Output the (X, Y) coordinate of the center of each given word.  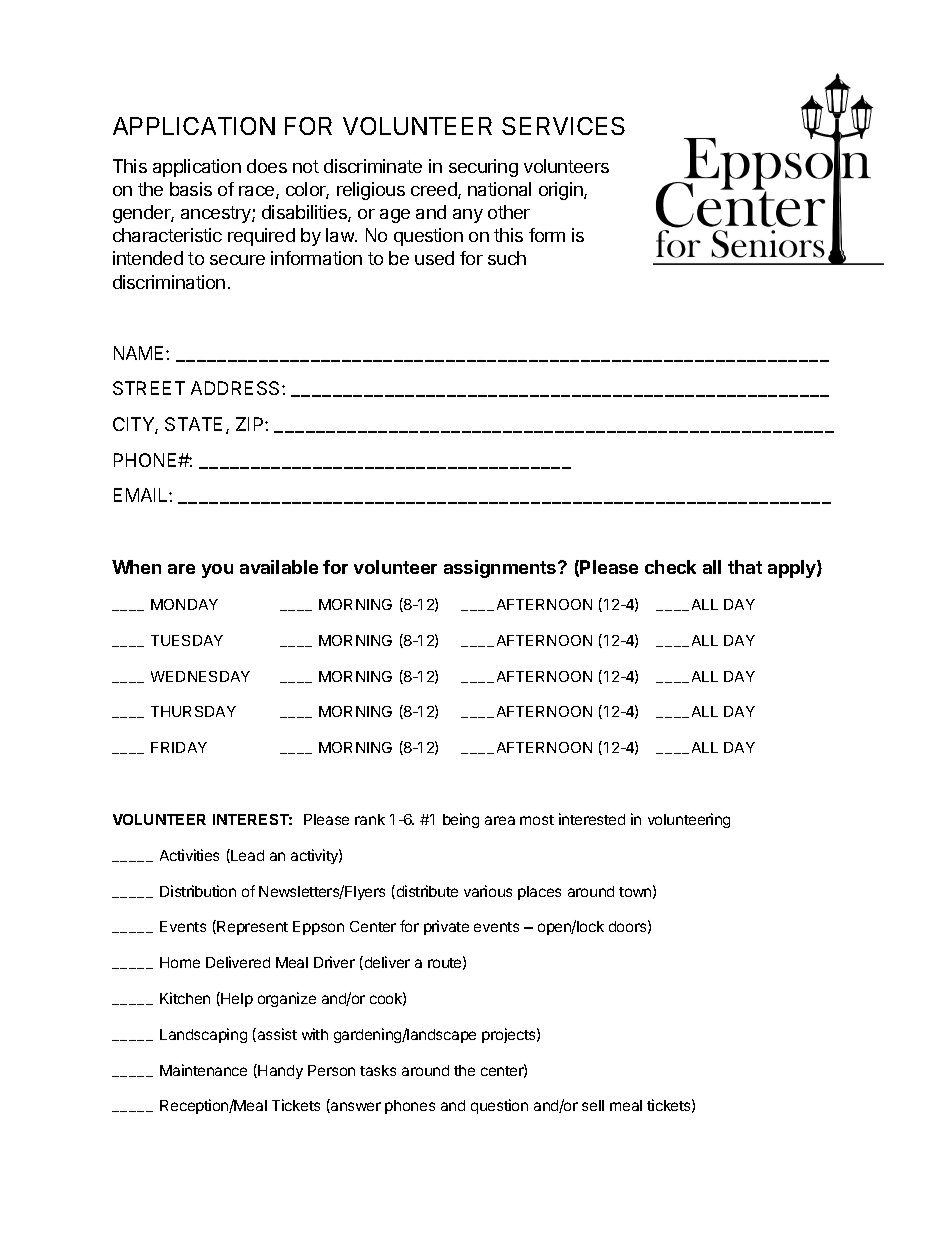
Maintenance (203, 1070)
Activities (189, 855)
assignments (501, 569)
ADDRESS (237, 388)
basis (191, 189)
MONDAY (184, 604)
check (670, 567)
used (434, 258)
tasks (378, 1070)
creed (435, 190)
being (461, 820)
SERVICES (563, 126)
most (537, 820)
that (745, 567)
